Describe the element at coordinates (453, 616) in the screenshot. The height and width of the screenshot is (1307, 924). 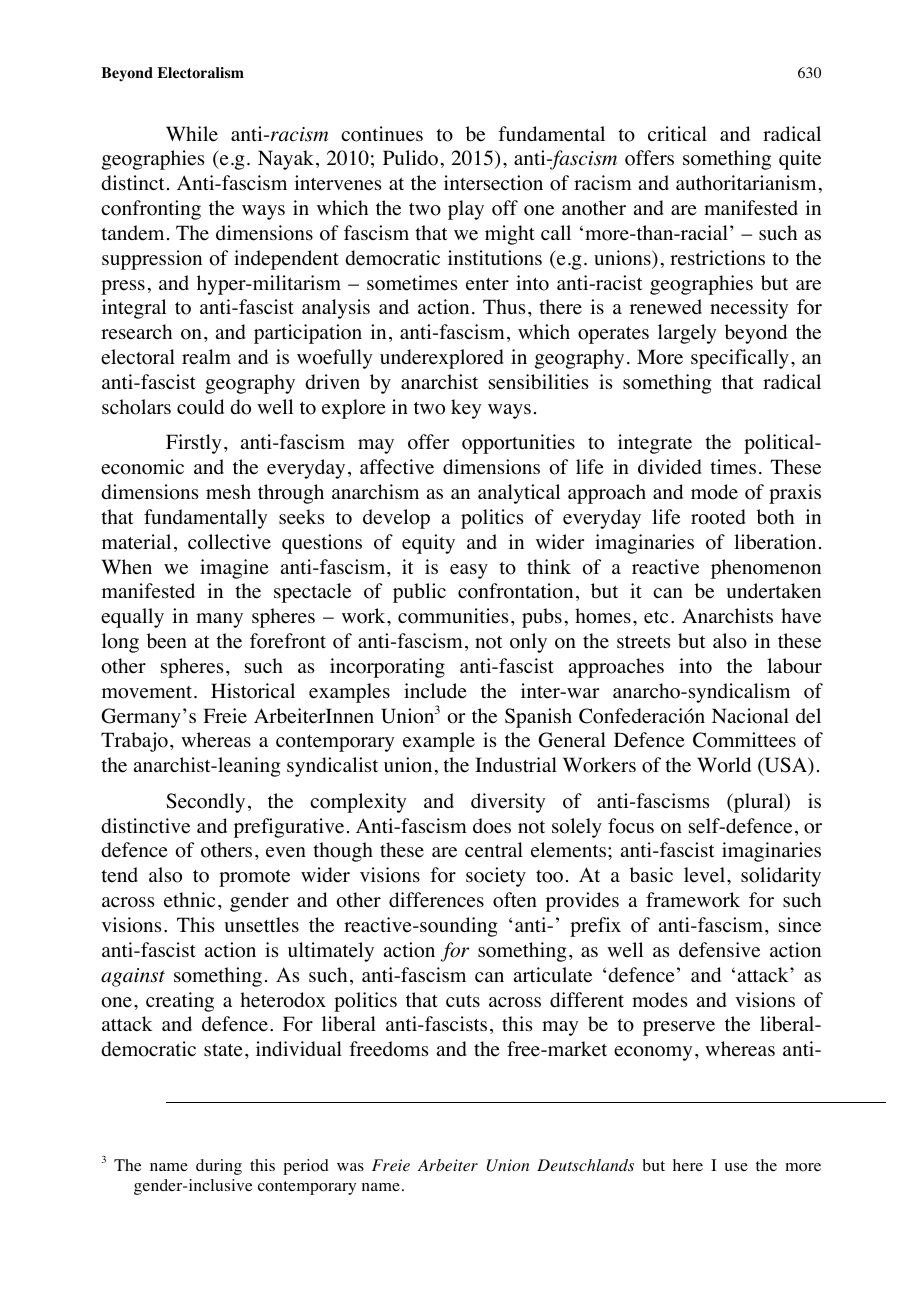
I see `communities` at that location.
